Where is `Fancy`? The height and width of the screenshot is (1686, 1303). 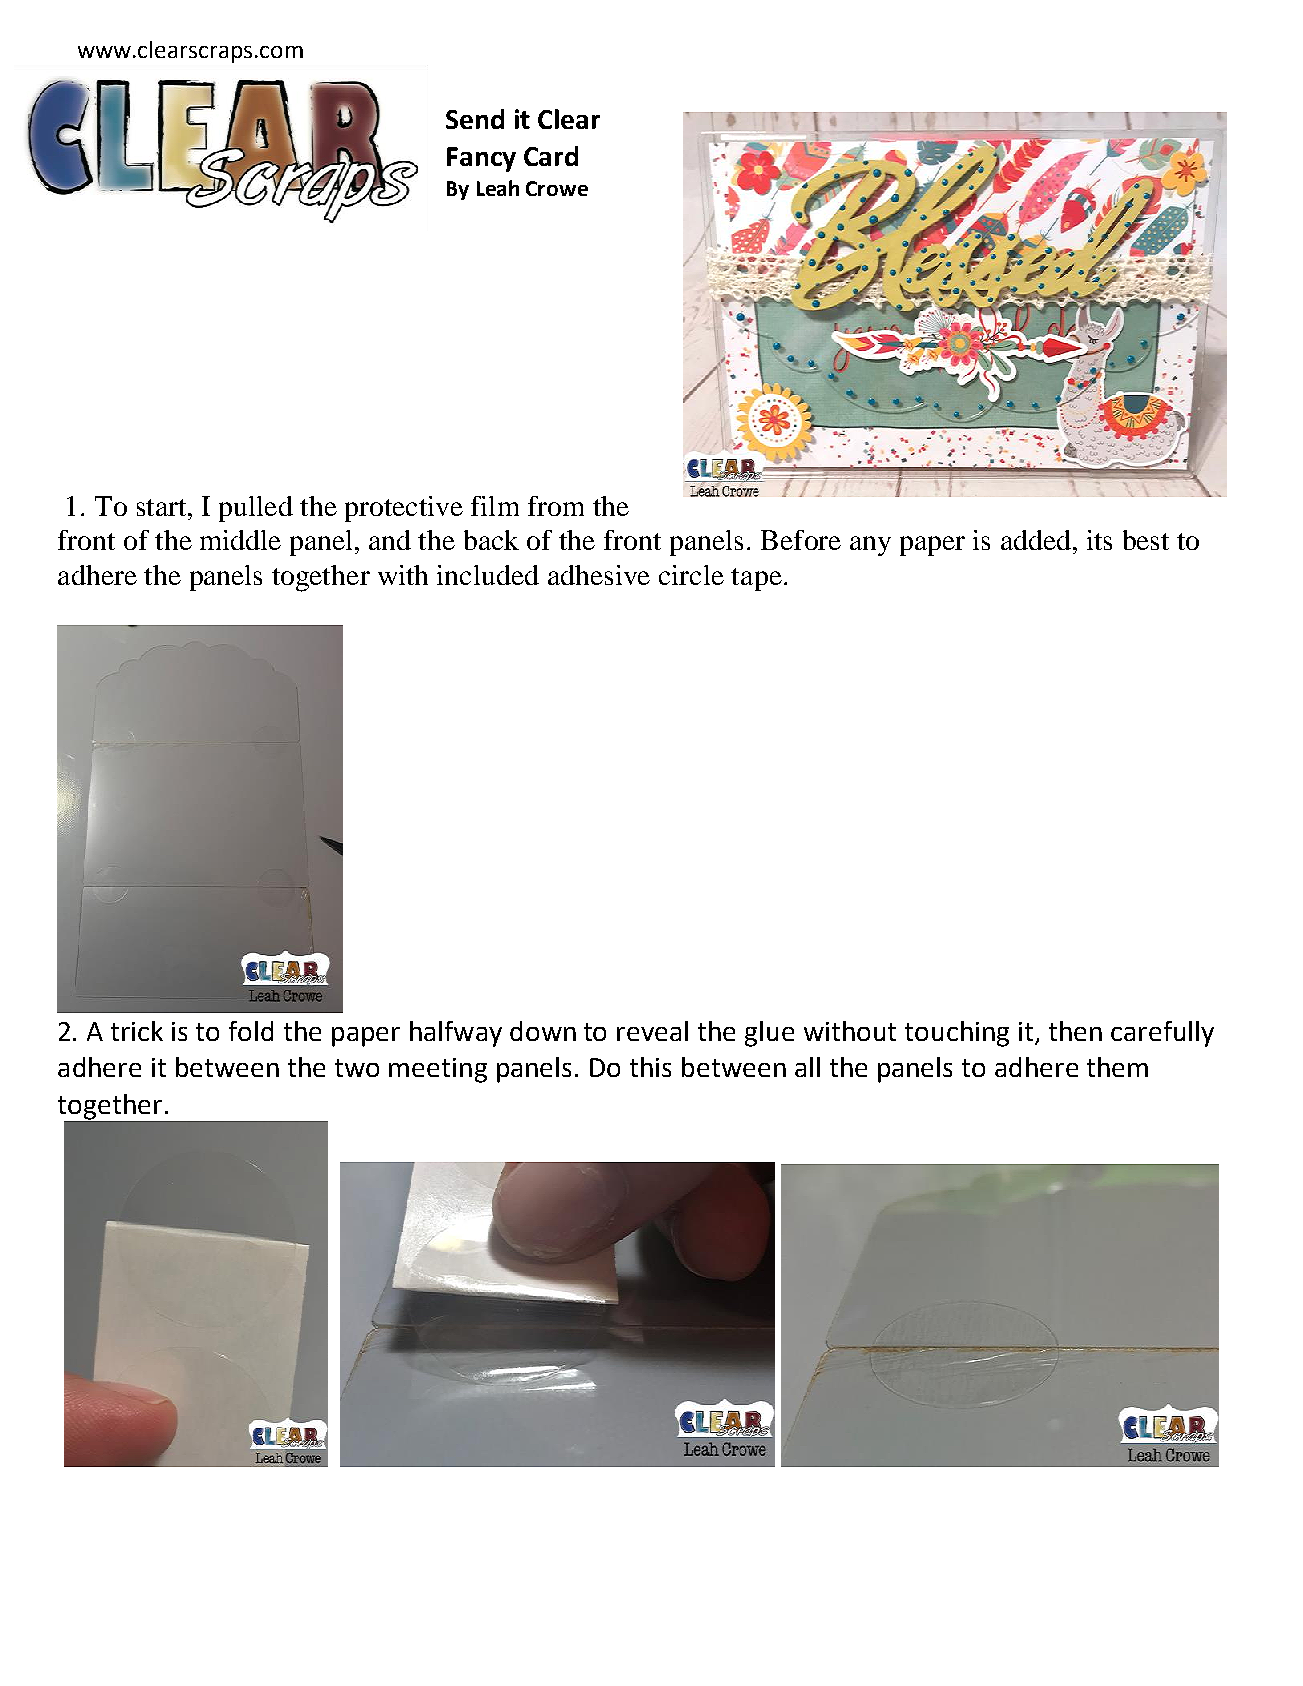
Fancy is located at coordinates (481, 159).
